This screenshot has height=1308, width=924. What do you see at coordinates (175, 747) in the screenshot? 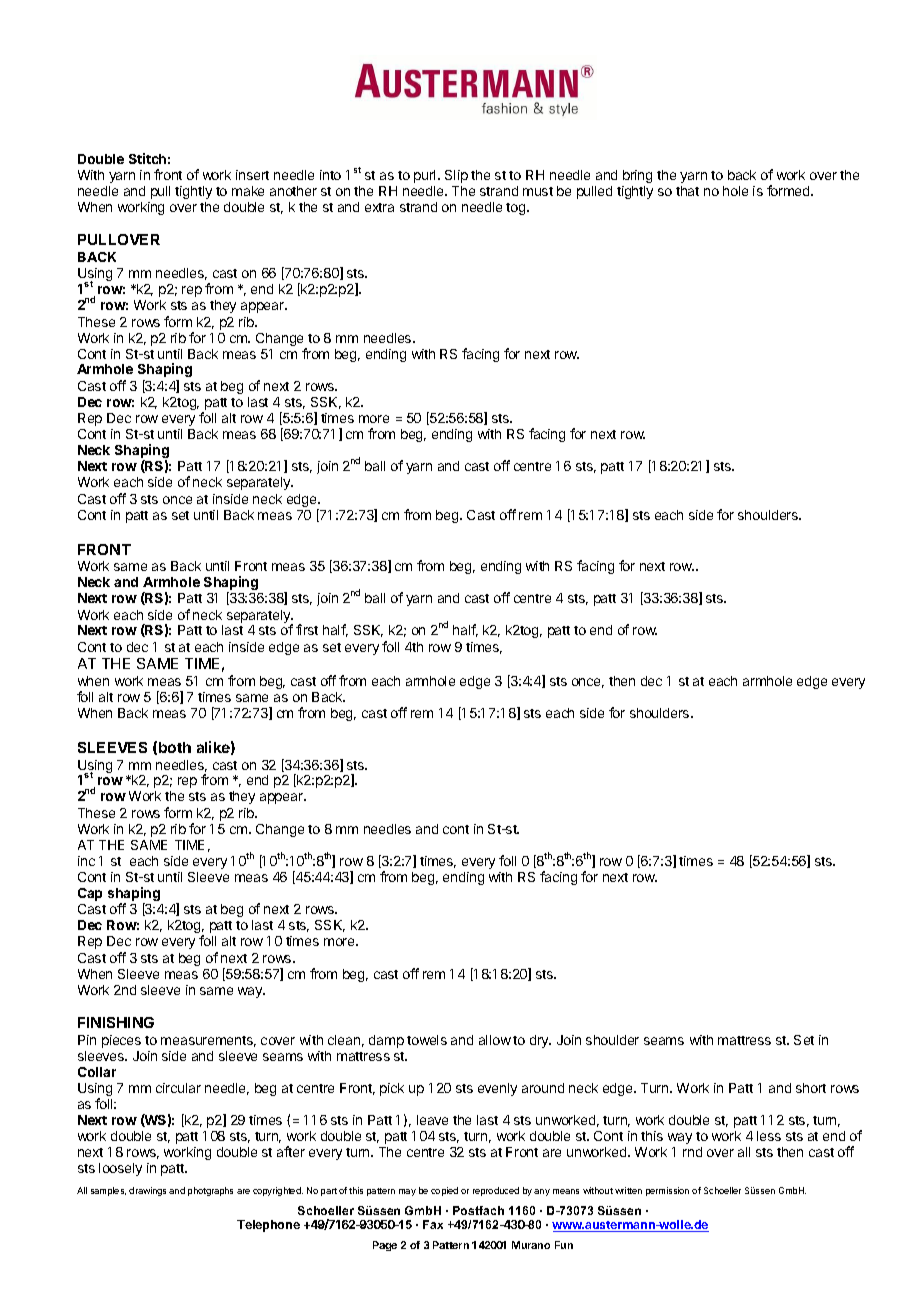
I see `both` at bounding box center [175, 747].
